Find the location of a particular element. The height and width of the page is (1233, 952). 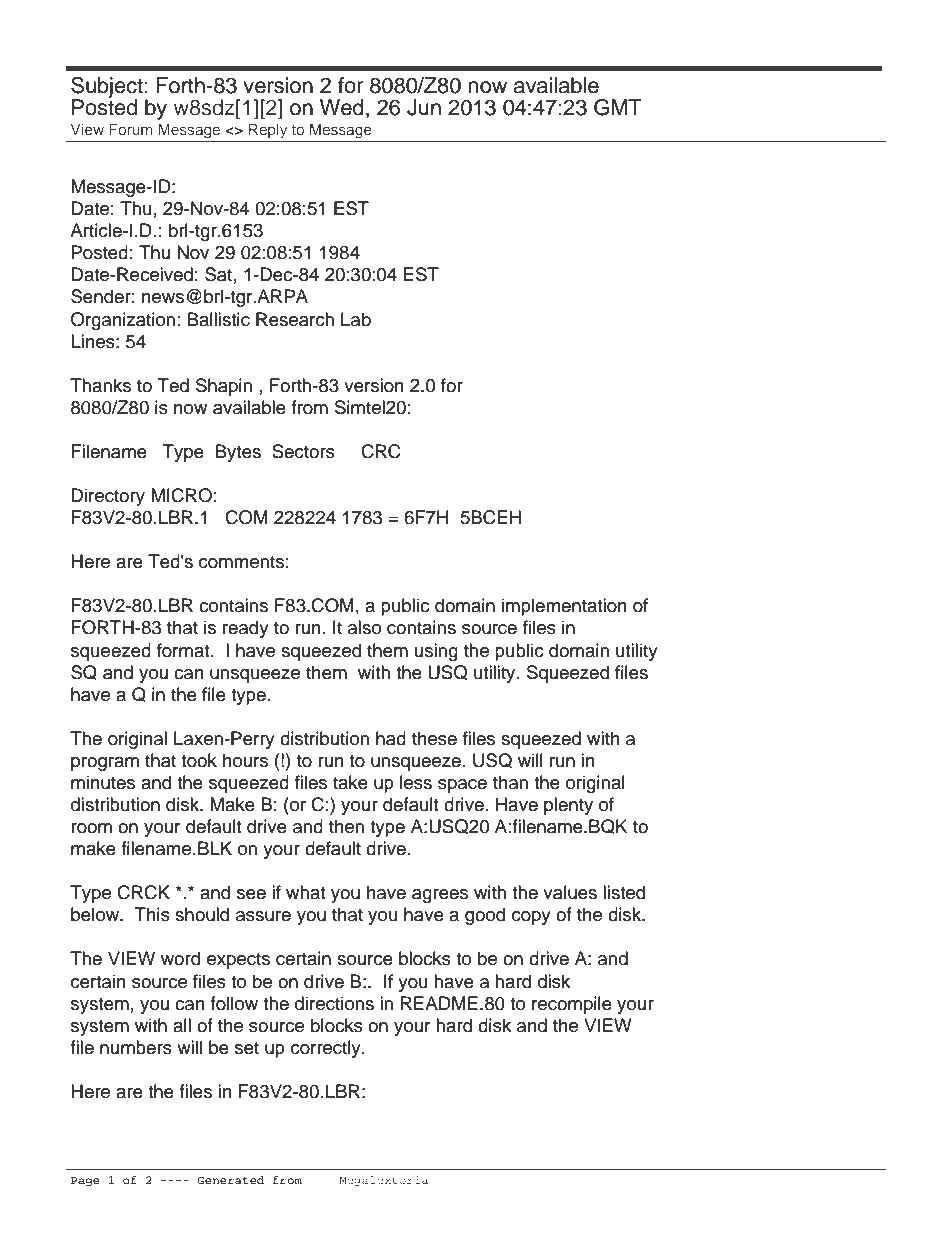

recompile is located at coordinates (572, 1005).
